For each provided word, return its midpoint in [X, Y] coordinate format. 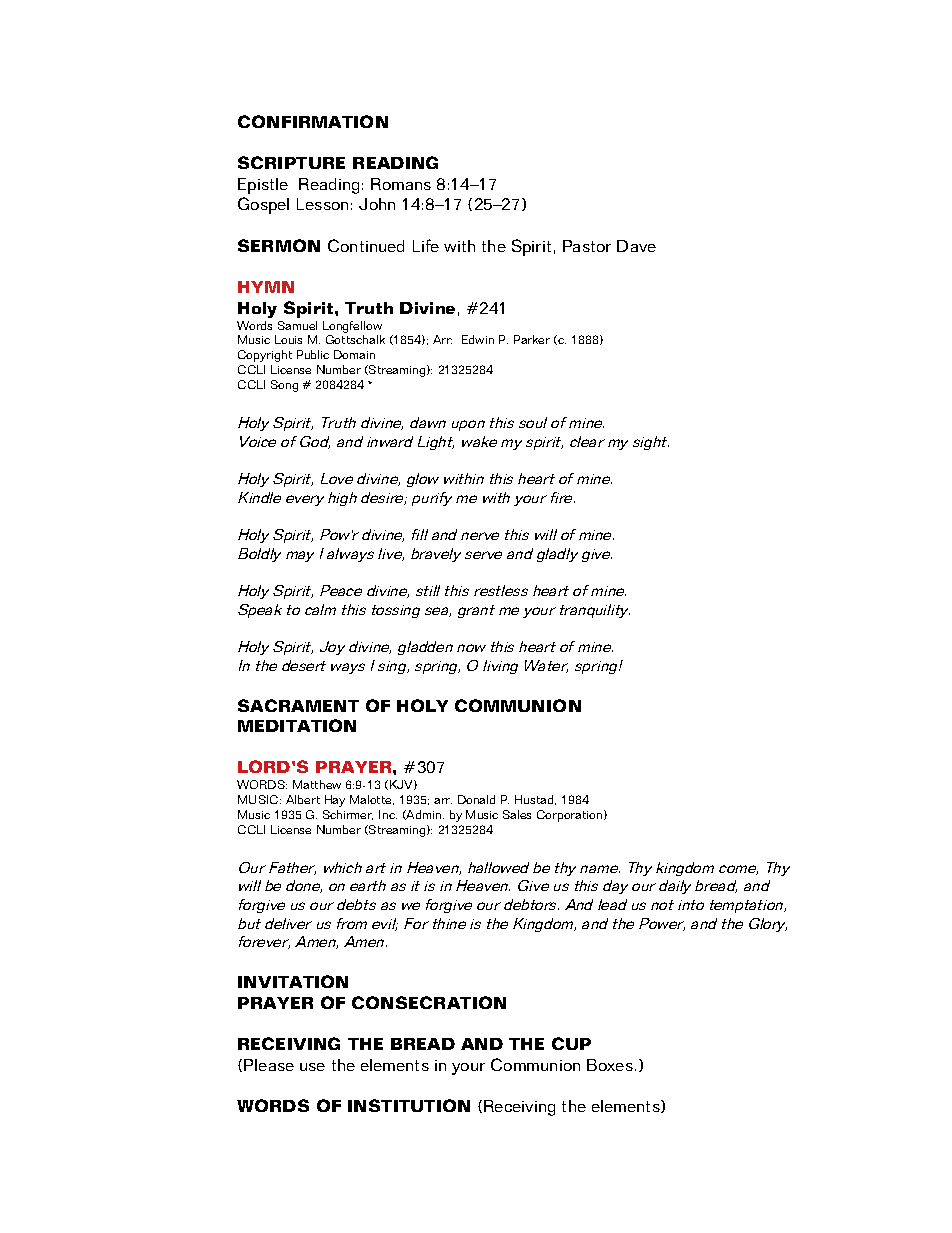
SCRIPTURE [291, 162]
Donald [476, 799]
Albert [303, 799]
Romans [401, 184]
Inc [388, 814]
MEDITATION [297, 725]
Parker [532, 339]
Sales [517, 814]
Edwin [478, 339]
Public [313, 354]
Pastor [587, 246]
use [312, 1067]
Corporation [571, 816]
